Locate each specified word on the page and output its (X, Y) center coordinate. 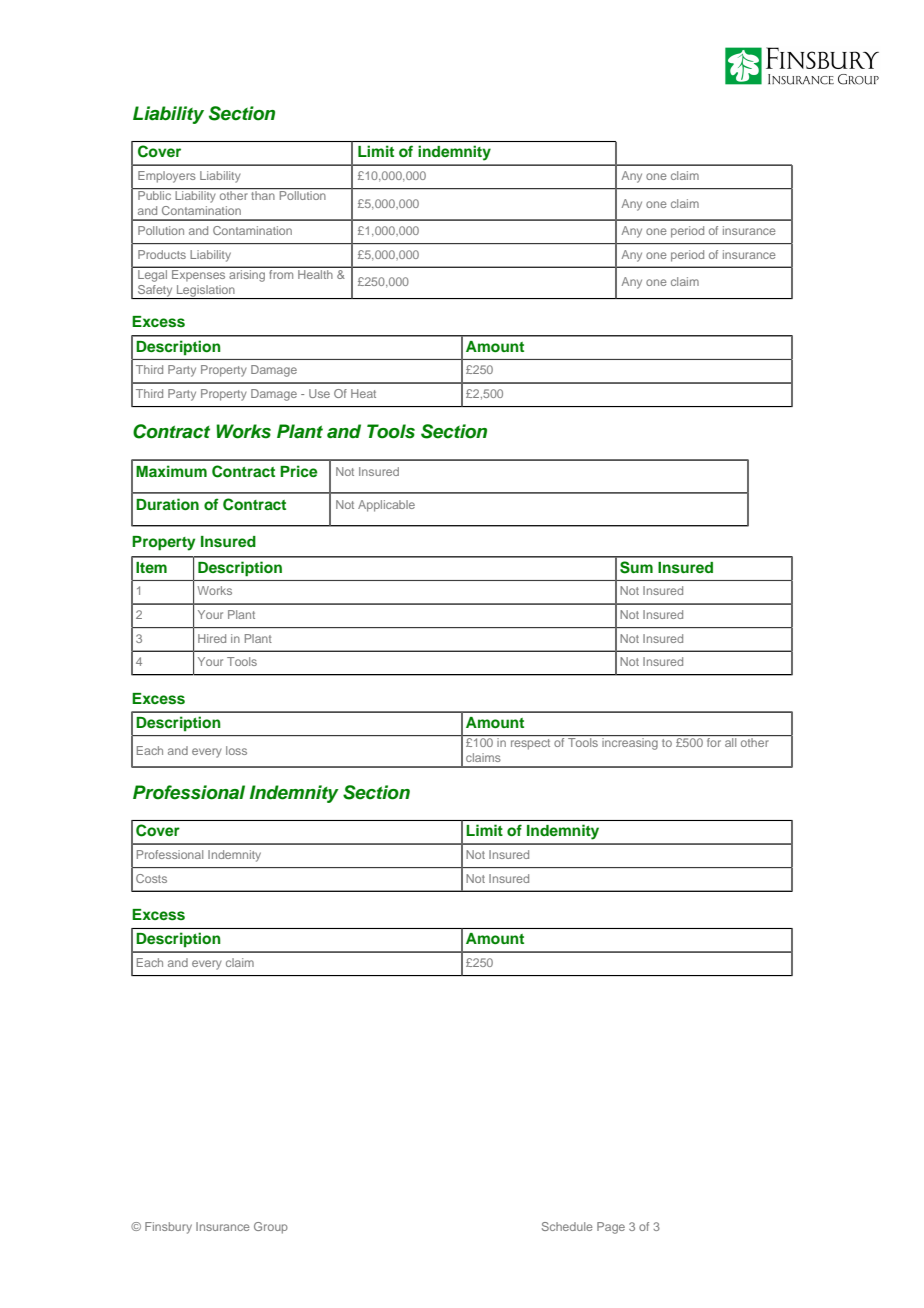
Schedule (567, 1226)
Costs (151, 878)
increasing (630, 744)
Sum (636, 567)
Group (271, 1228)
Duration (167, 504)
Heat (363, 393)
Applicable (386, 506)
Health (315, 273)
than (263, 194)
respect (530, 744)
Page (611, 1228)
